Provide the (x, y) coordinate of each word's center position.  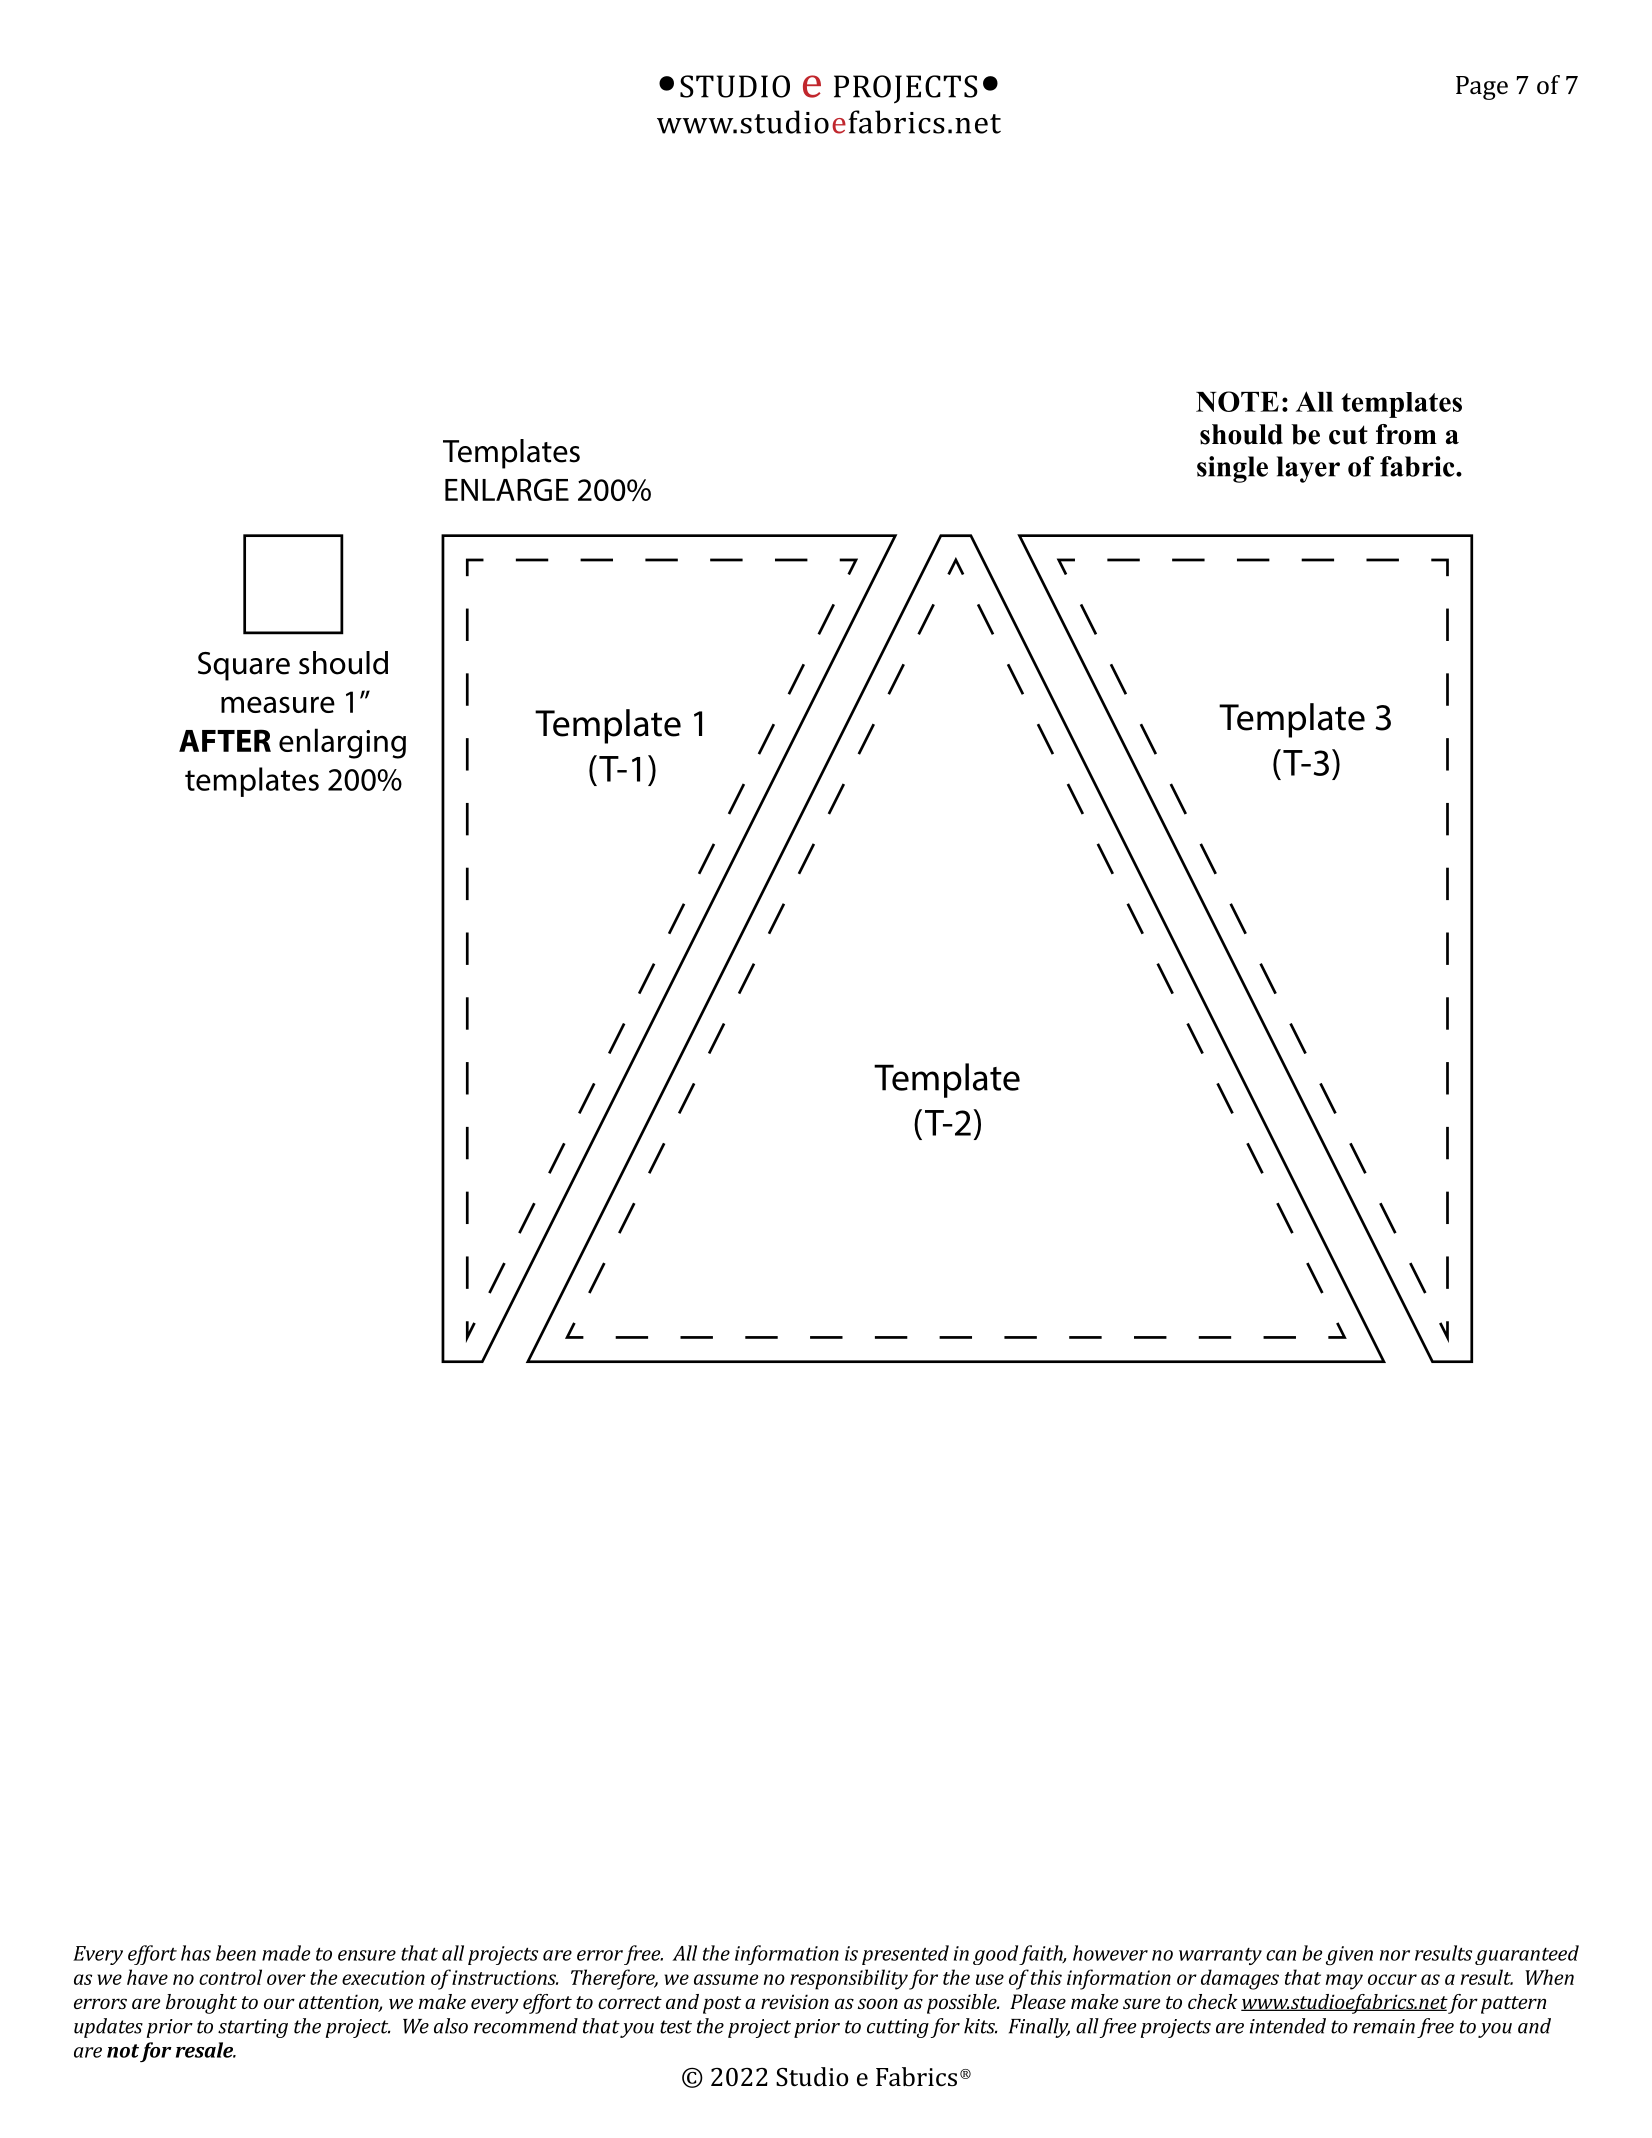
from (1406, 434)
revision (795, 2001)
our (279, 2003)
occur (1392, 1979)
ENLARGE (507, 489)
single (1232, 469)
